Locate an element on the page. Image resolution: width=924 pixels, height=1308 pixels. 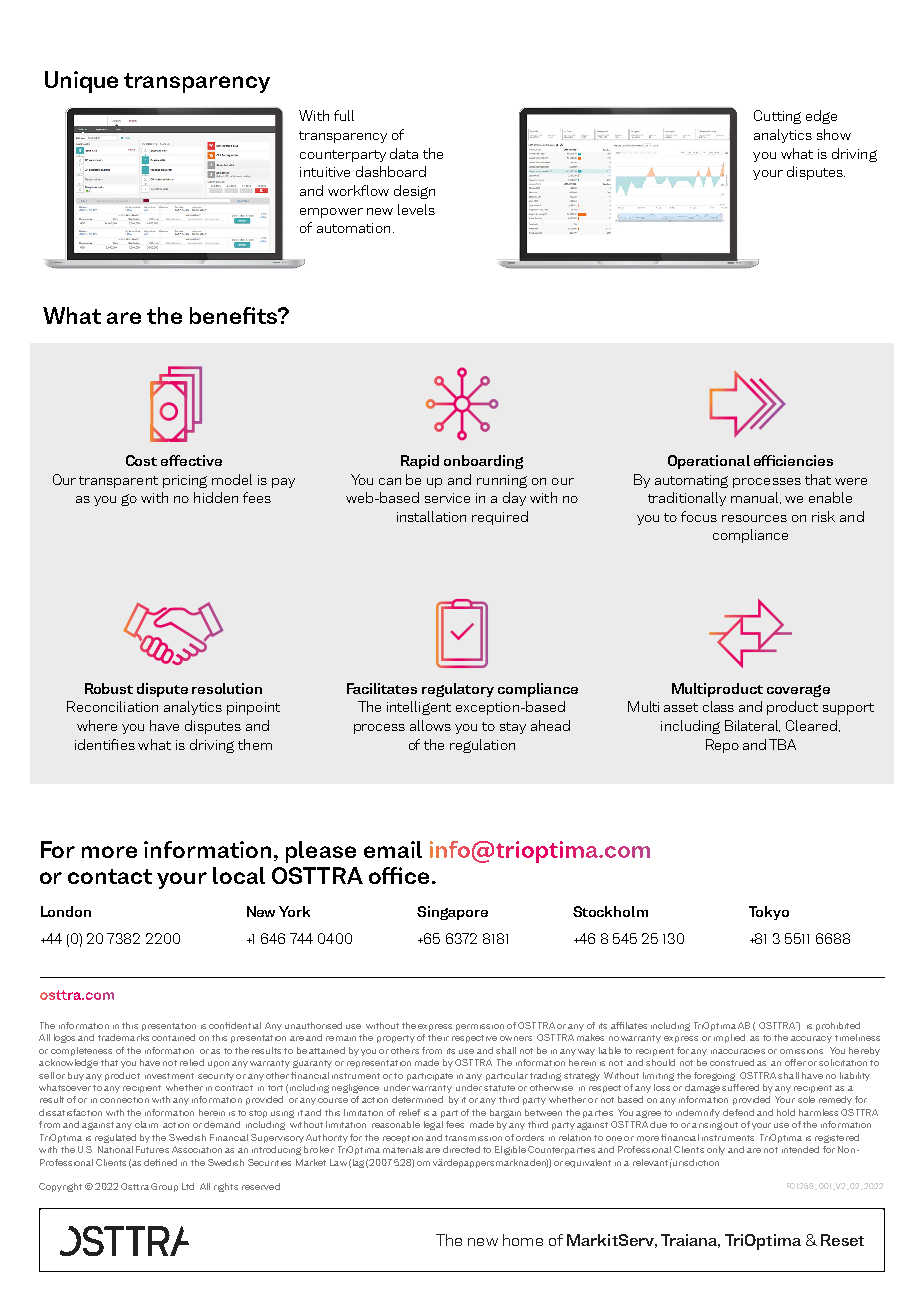
Cost is located at coordinates (141, 460).
